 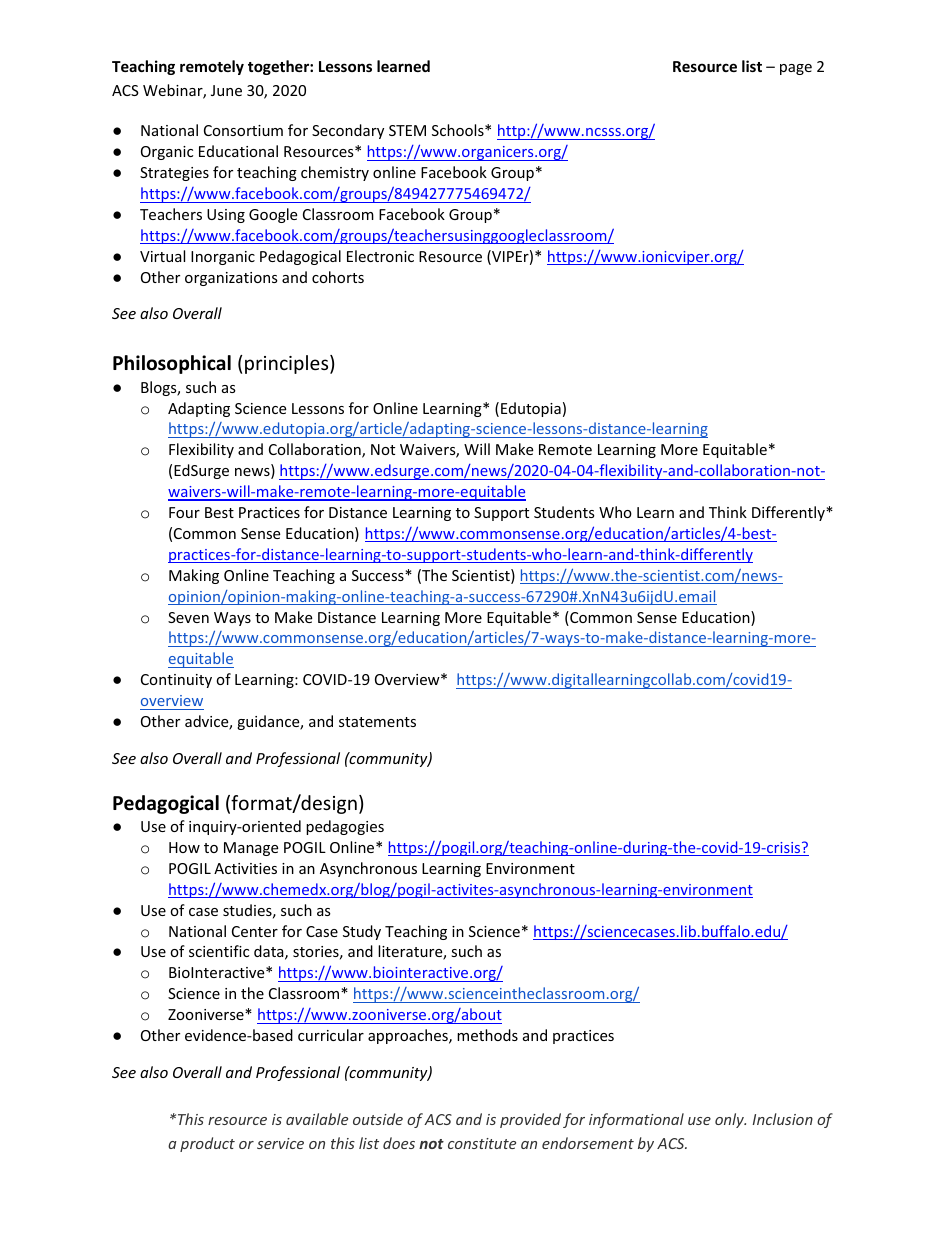 I want to click on STEM, so click(x=407, y=130).
